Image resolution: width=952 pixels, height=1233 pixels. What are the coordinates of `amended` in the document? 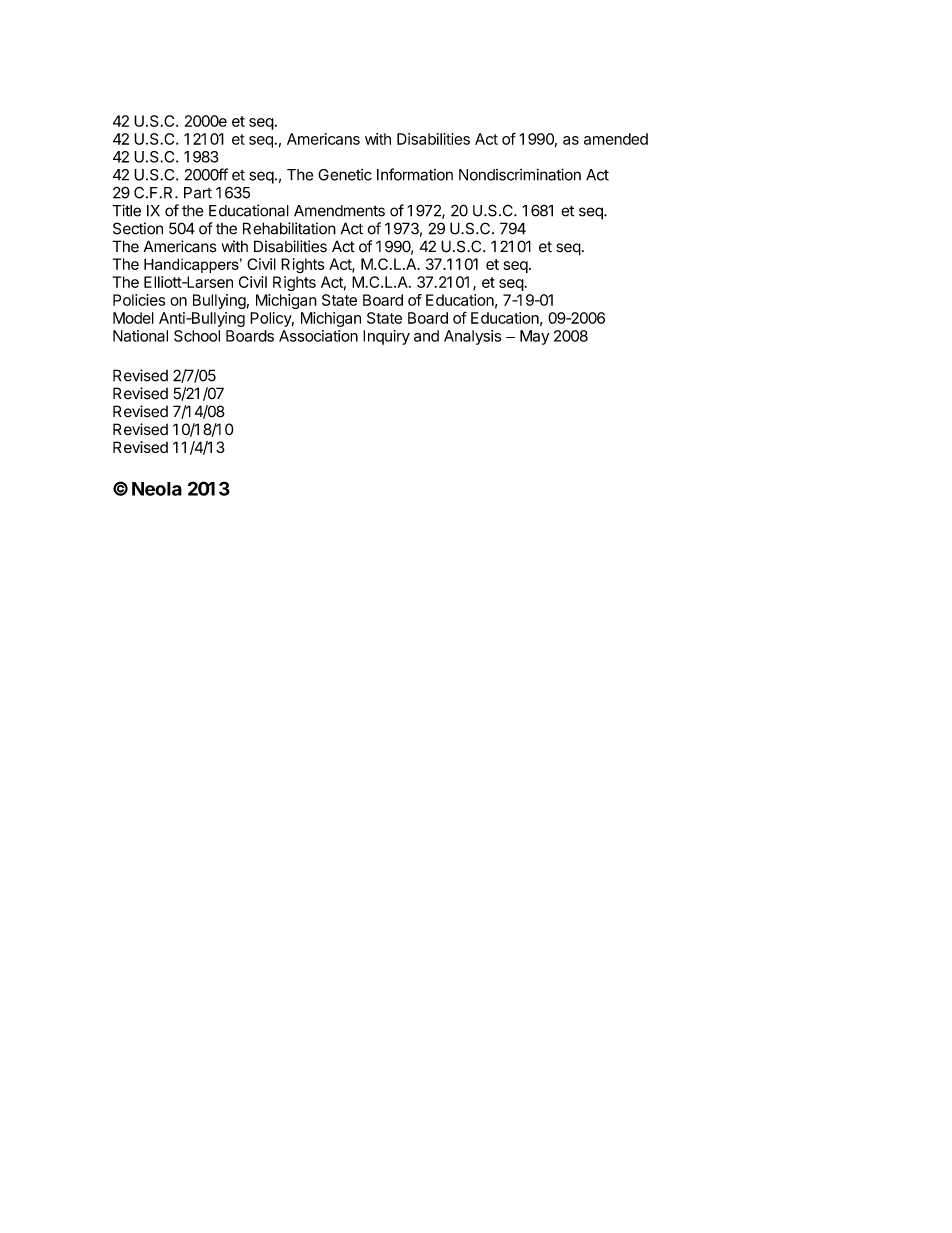 It's located at (616, 139).
